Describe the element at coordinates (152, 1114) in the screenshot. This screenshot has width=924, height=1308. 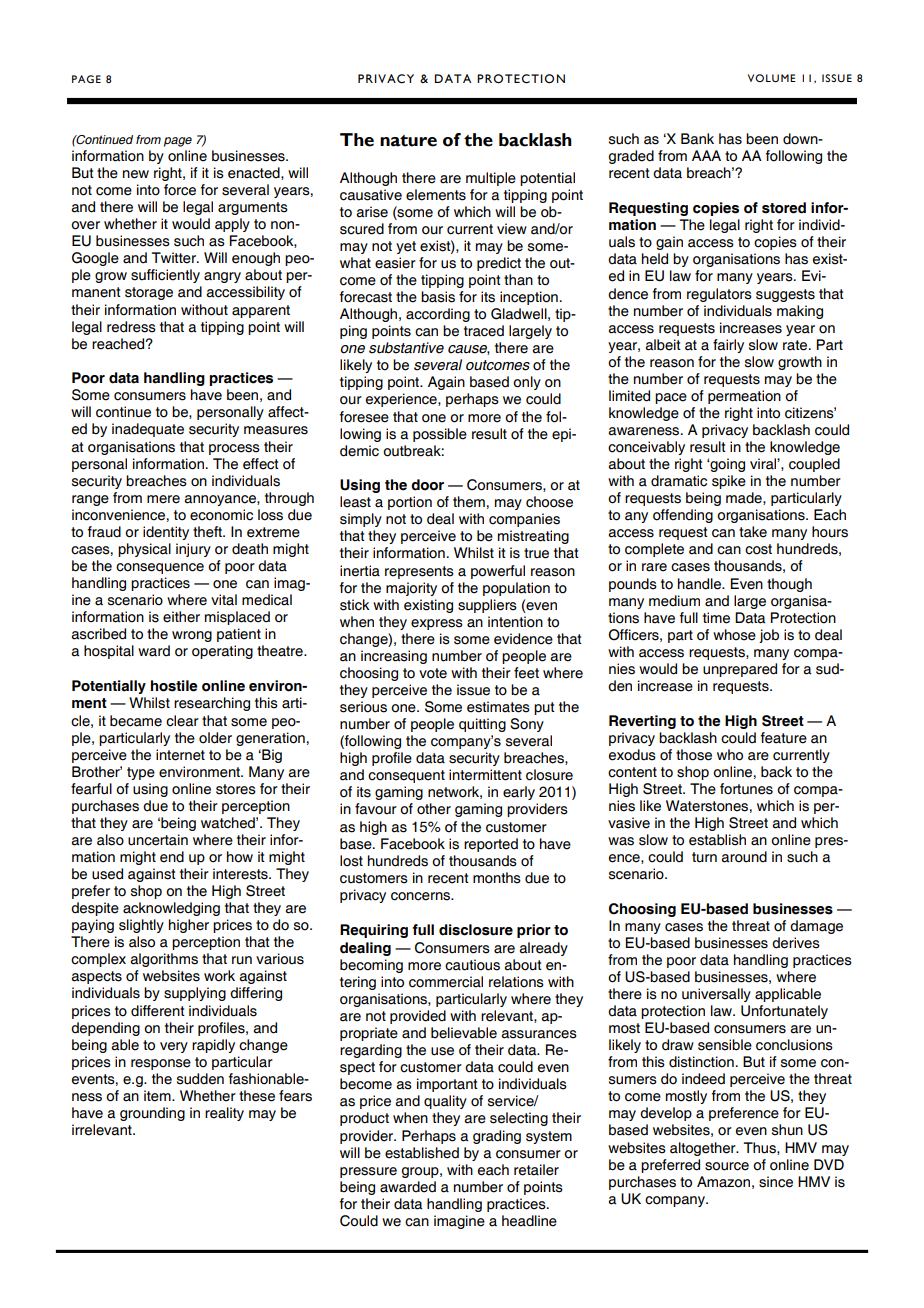
I see `grounding` at that location.
